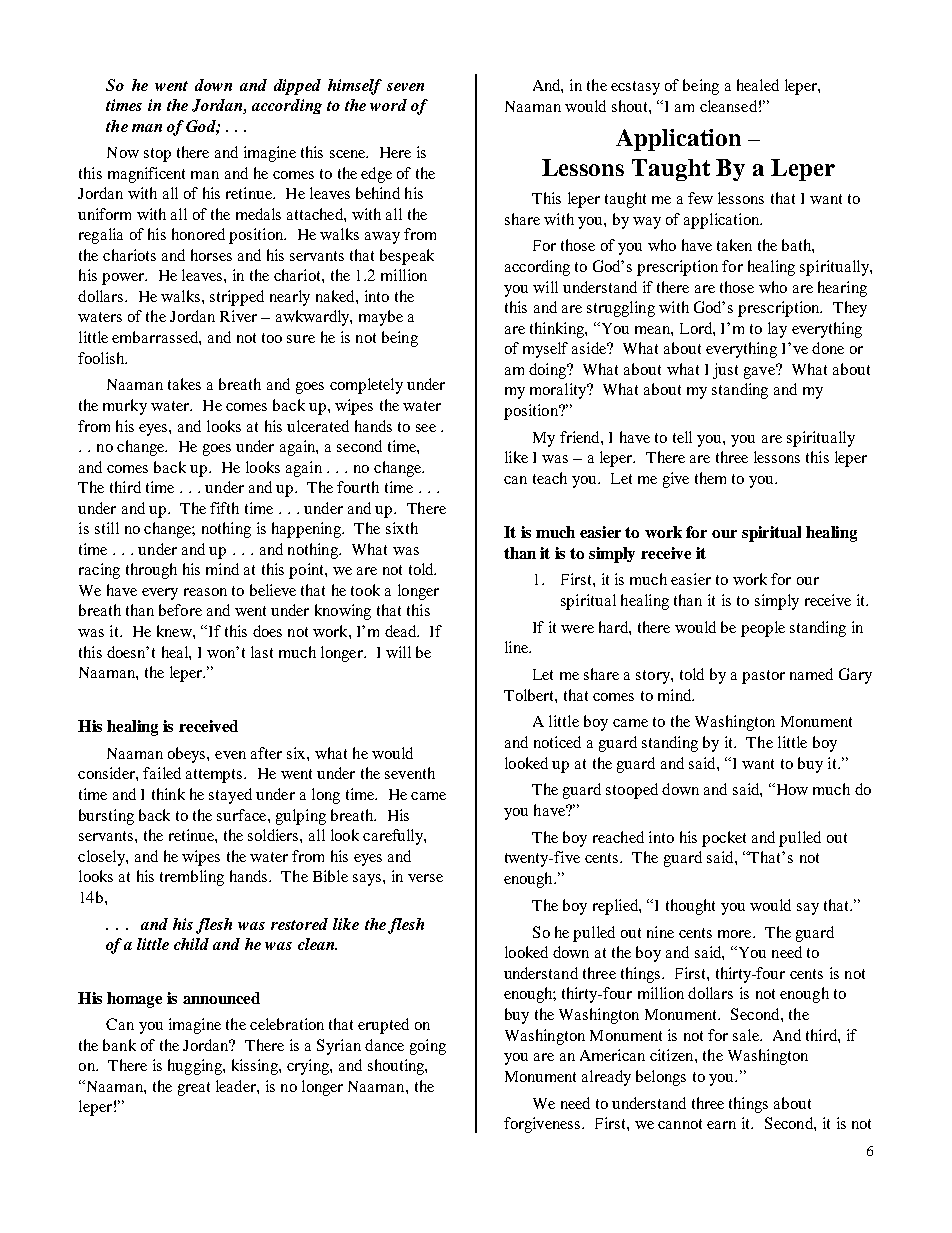 This page has width=952, height=1233. Describe the element at coordinates (125, 407) in the page. I see `murky` at that location.
